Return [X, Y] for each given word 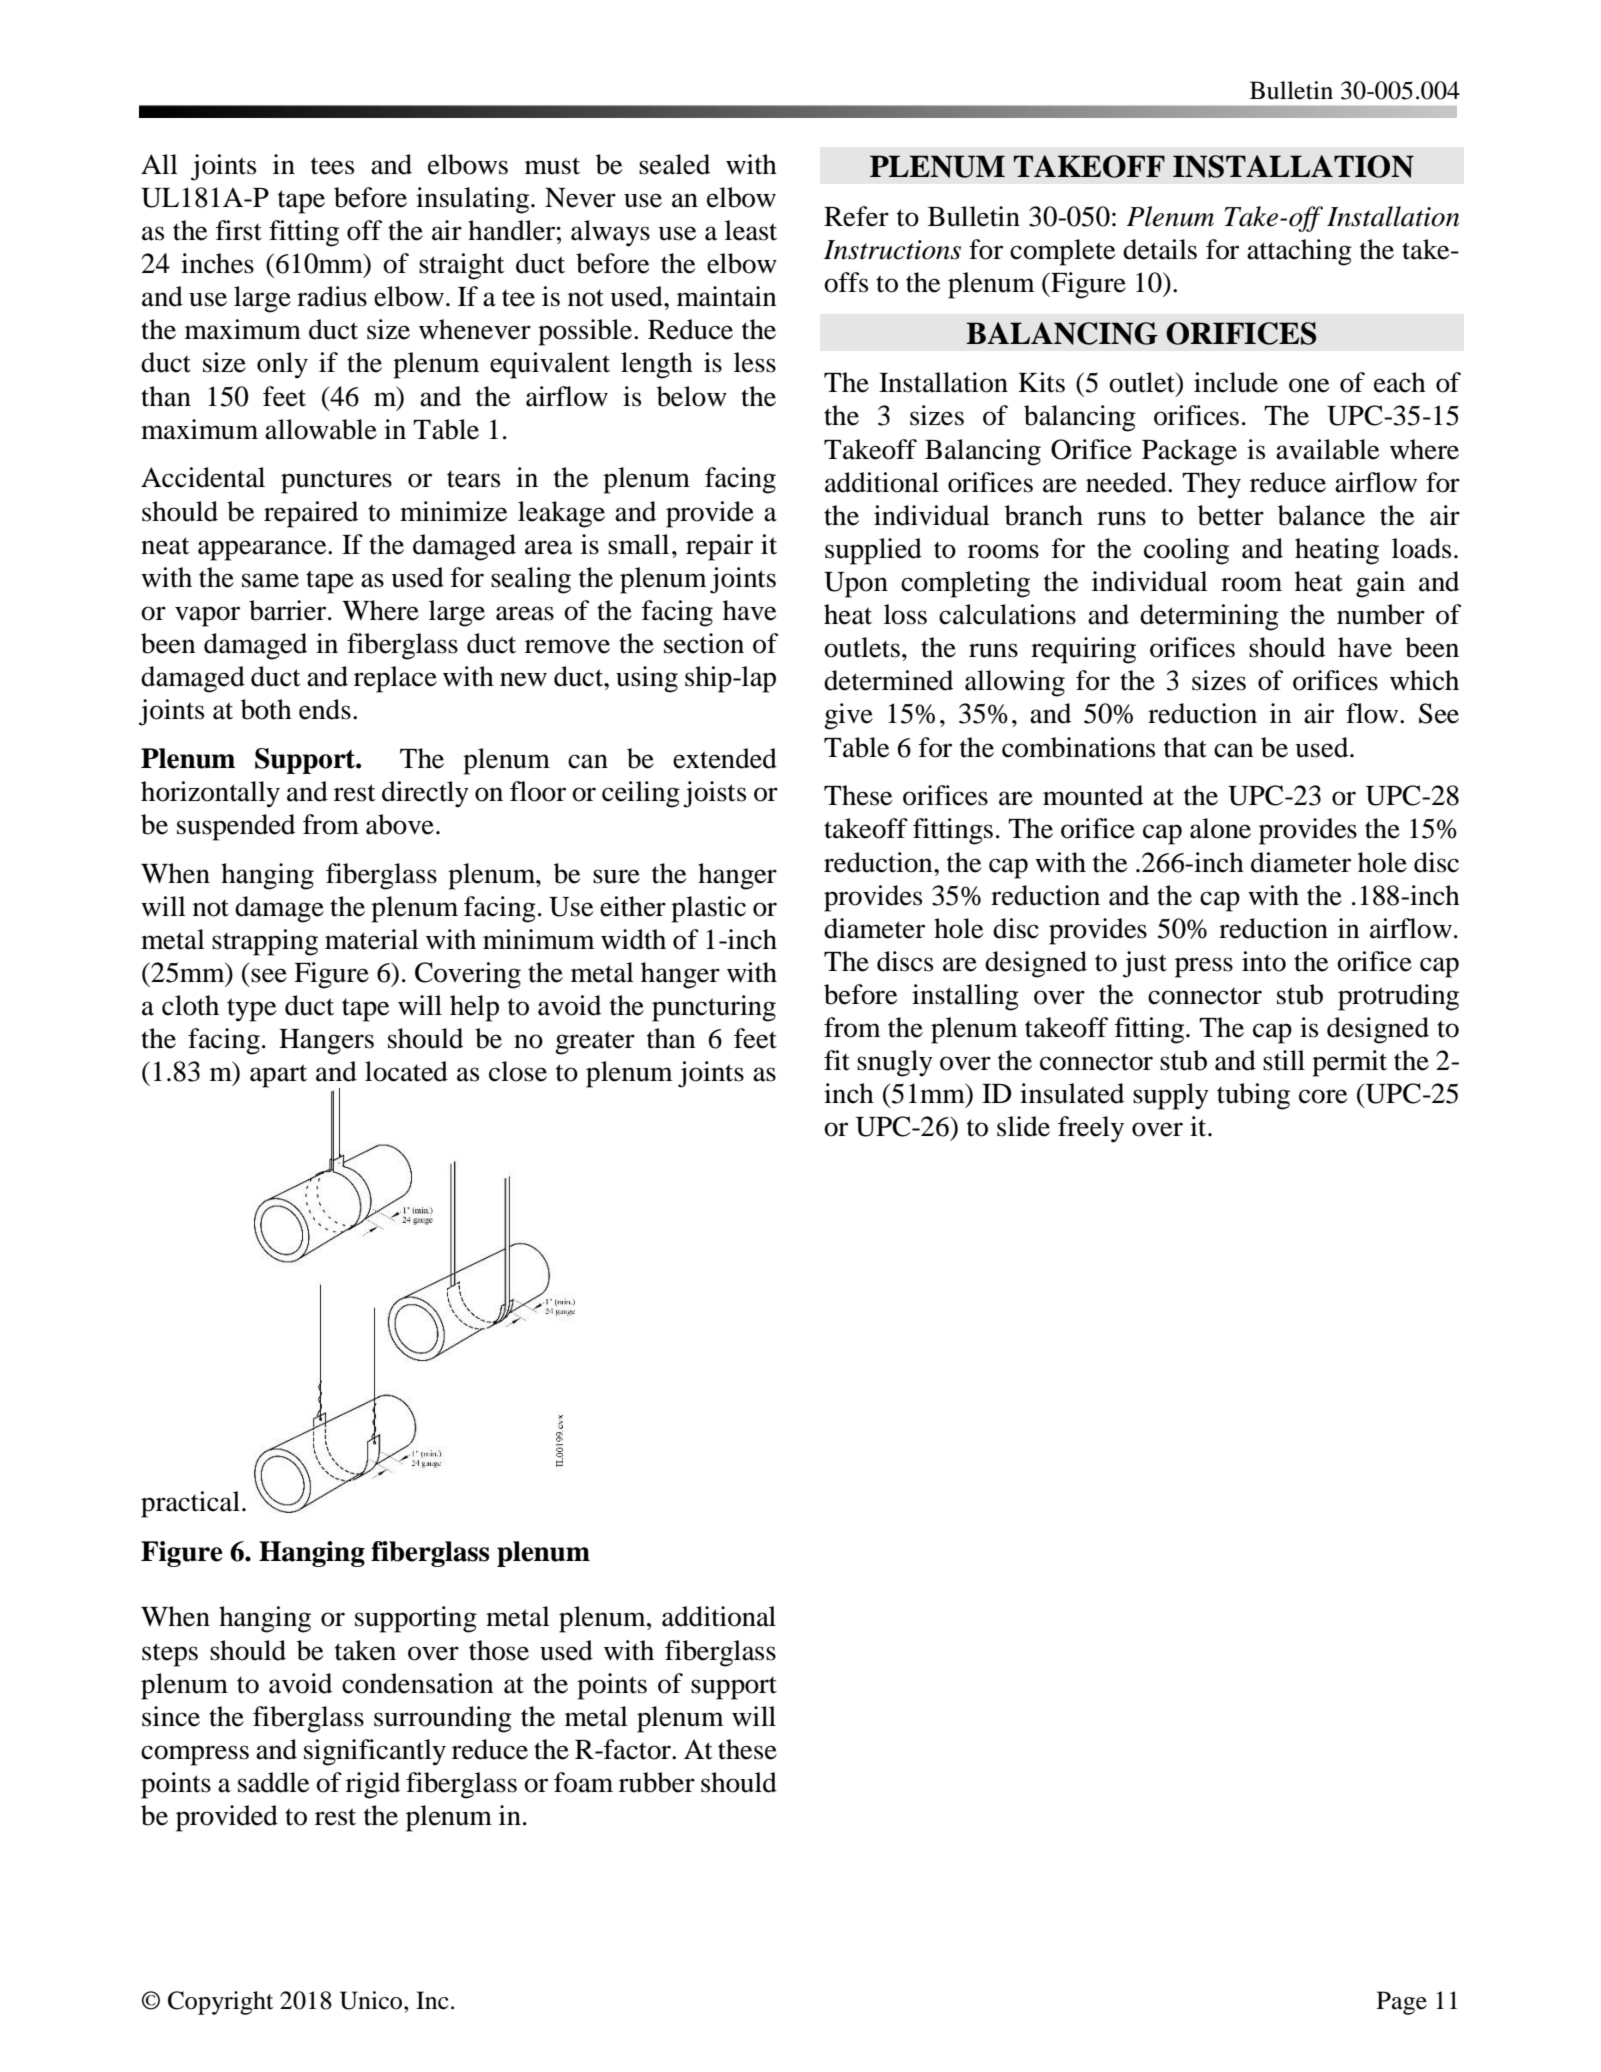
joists [714, 794]
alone [1220, 828]
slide [1023, 1126]
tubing [1253, 1096]
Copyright [220, 2003]
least [751, 230]
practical [190, 1504]
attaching [1299, 252]
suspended [236, 827]
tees [332, 166]
